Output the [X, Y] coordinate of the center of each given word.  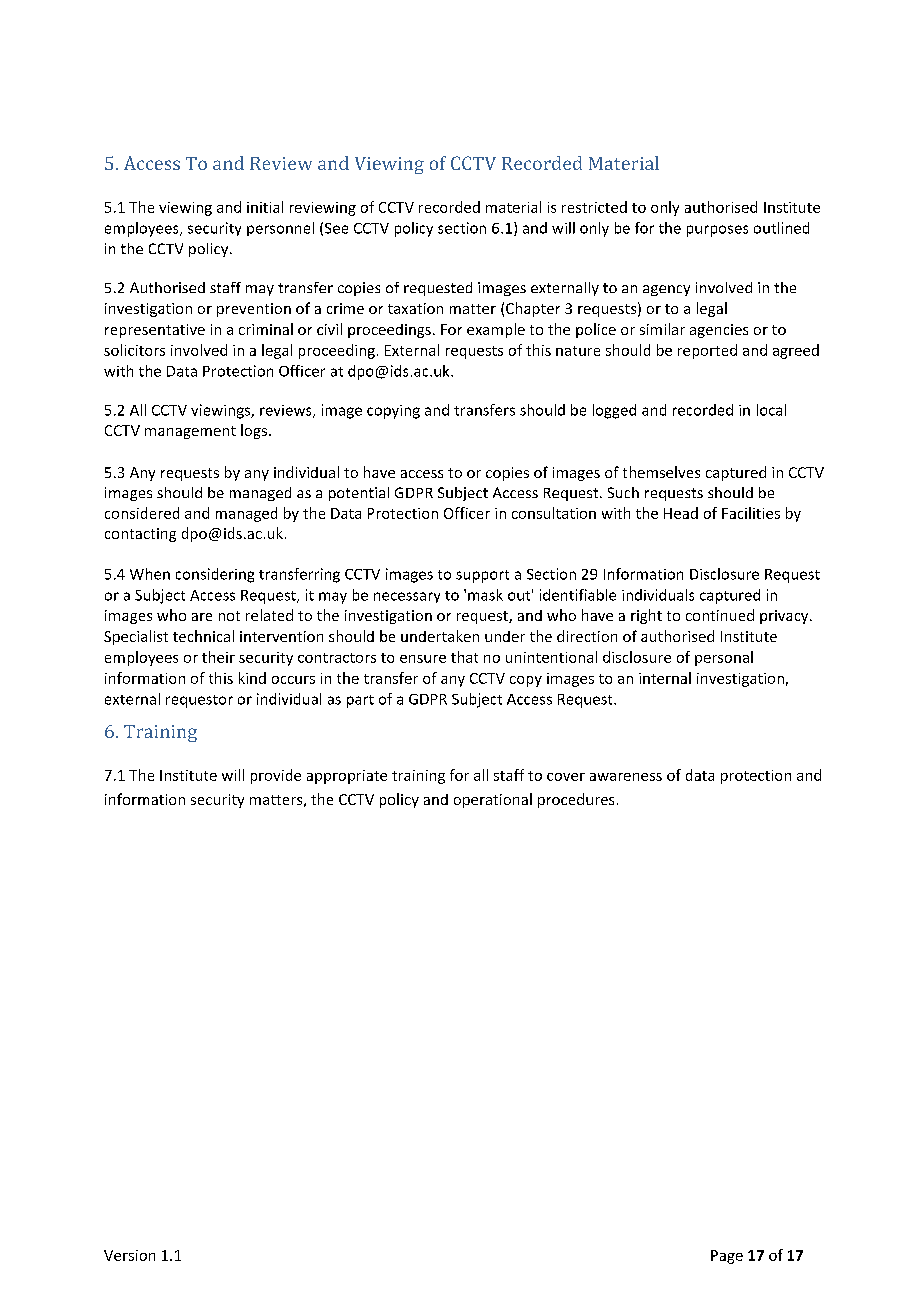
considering [215, 575]
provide [276, 776]
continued [720, 615]
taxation [415, 308]
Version [129, 1255]
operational [493, 800]
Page [727, 1257]
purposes [717, 231]
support [482, 576]
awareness [626, 777]
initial [265, 207]
